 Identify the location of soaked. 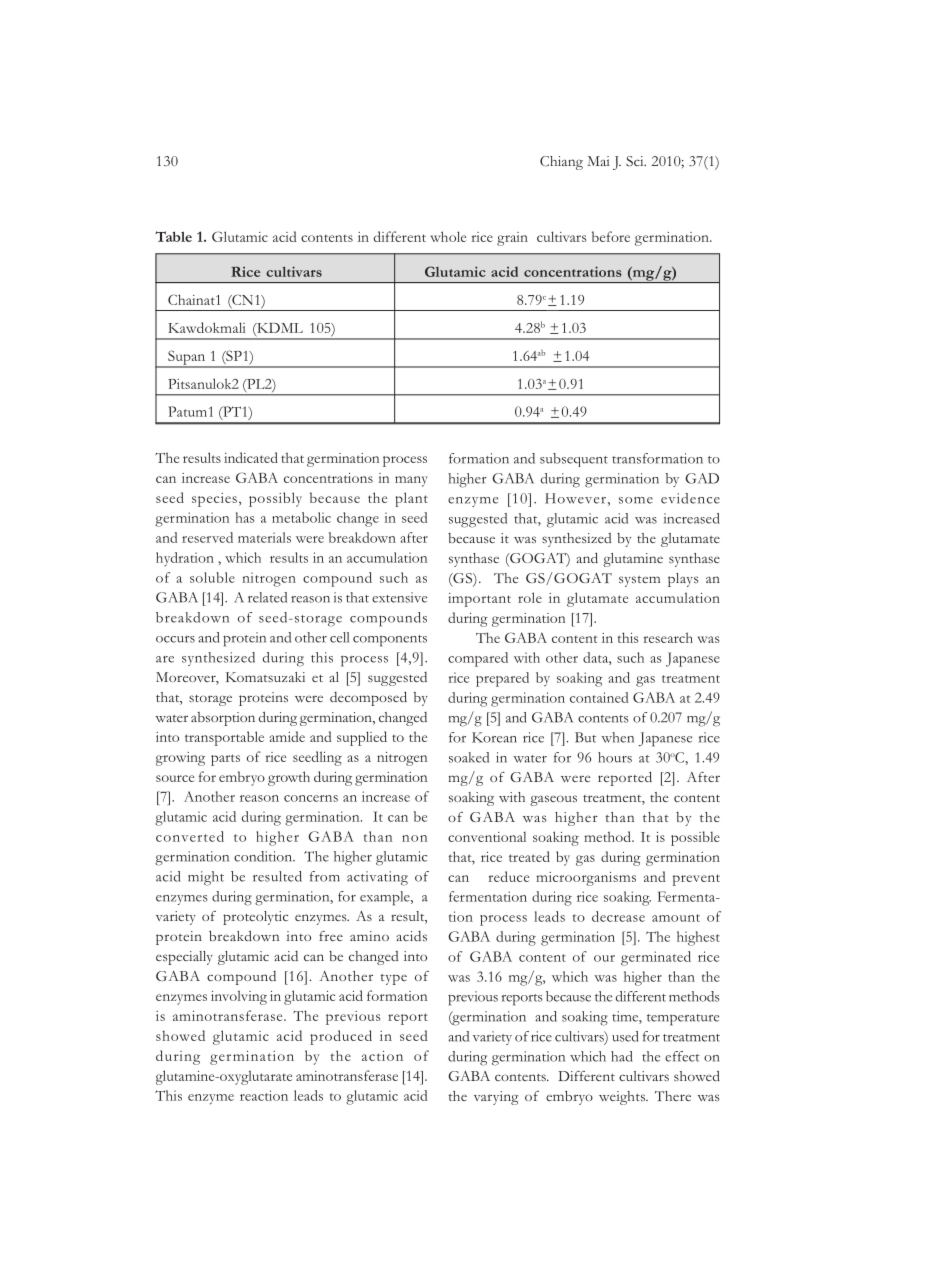
(469, 757).
